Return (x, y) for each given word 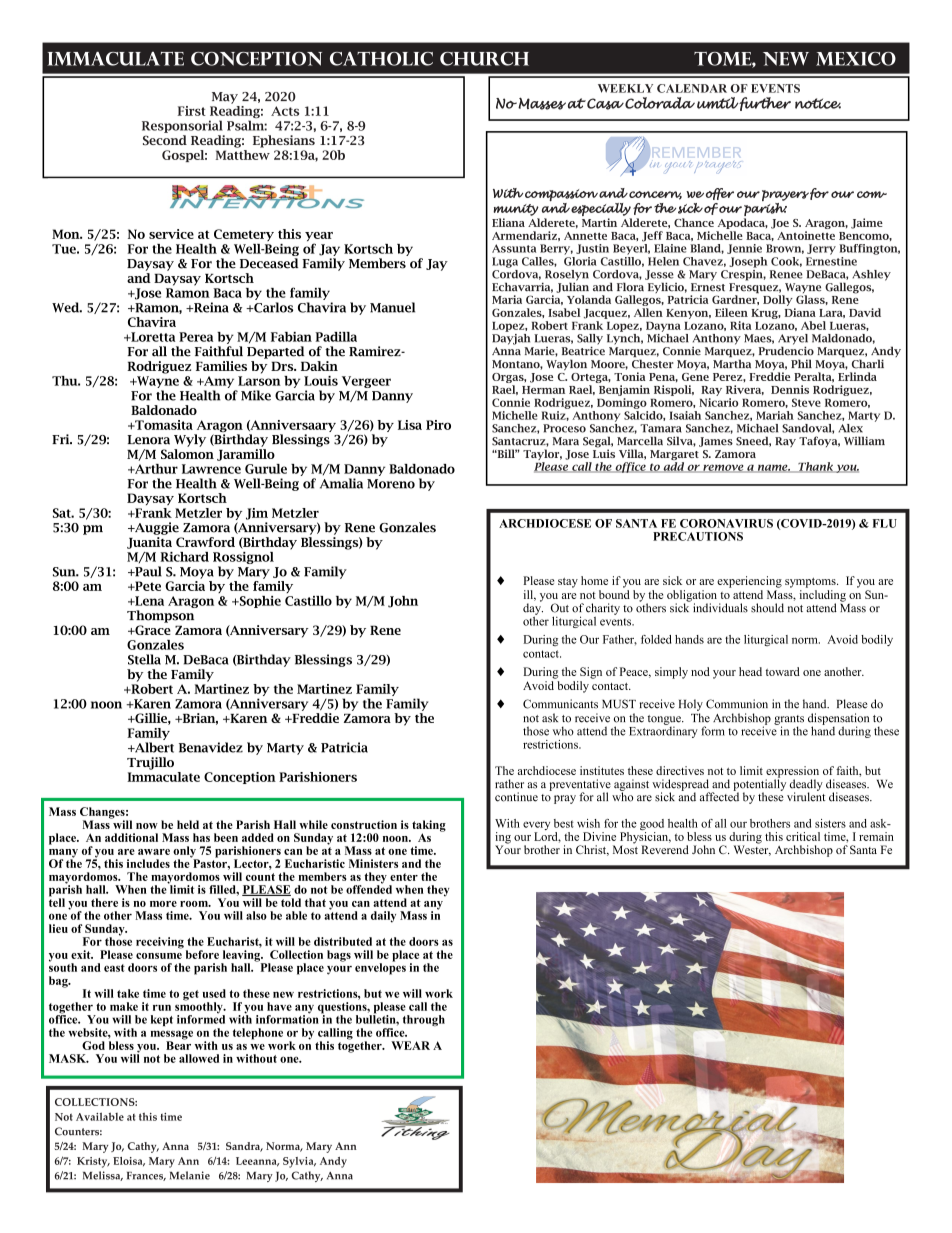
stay (568, 583)
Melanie (190, 1175)
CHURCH (484, 59)
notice (818, 103)
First (192, 111)
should (767, 608)
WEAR (410, 1045)
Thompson (160, 616)
